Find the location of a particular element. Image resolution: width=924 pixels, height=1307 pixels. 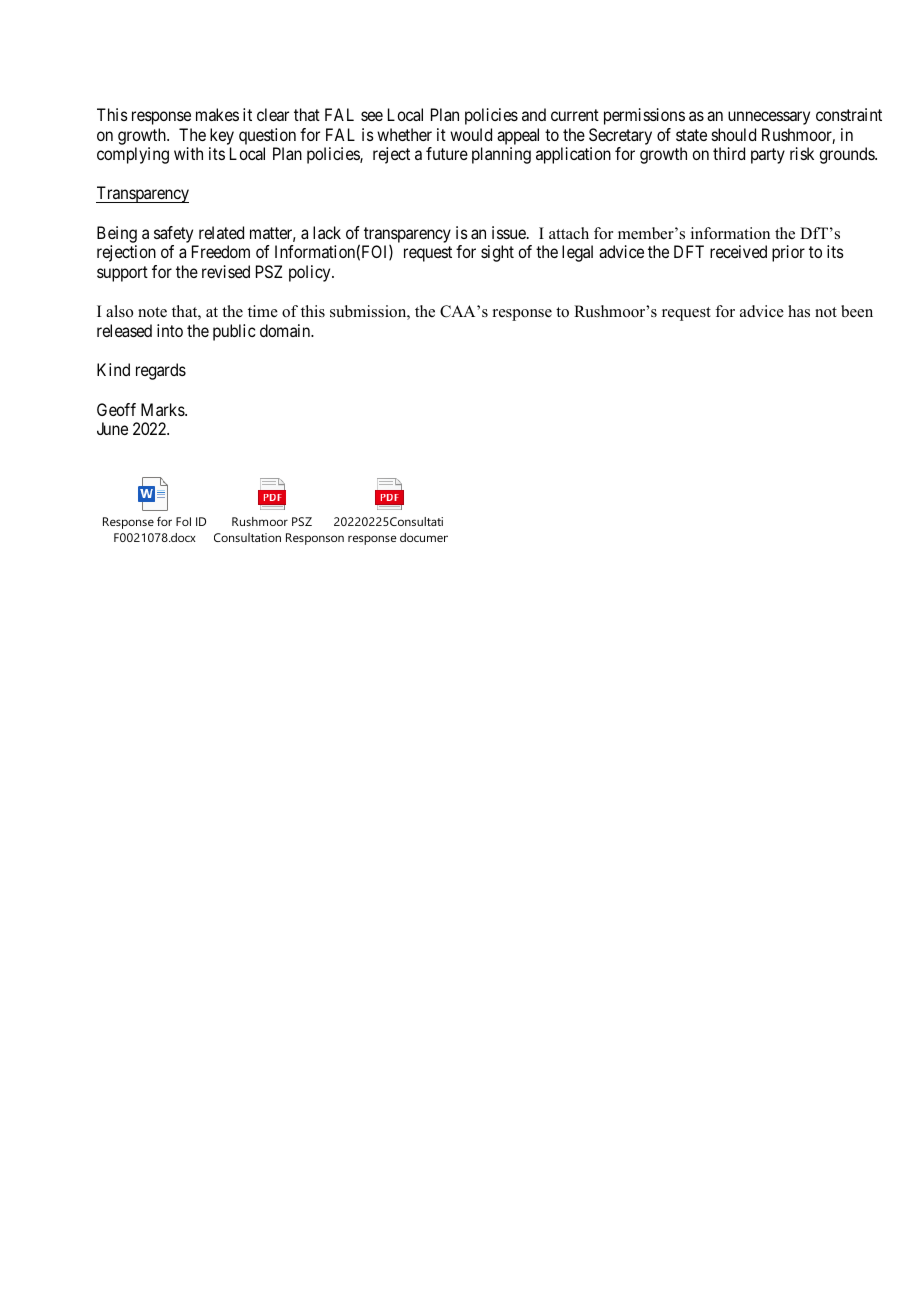

unnecessary is located at coordinates (769, 118).
